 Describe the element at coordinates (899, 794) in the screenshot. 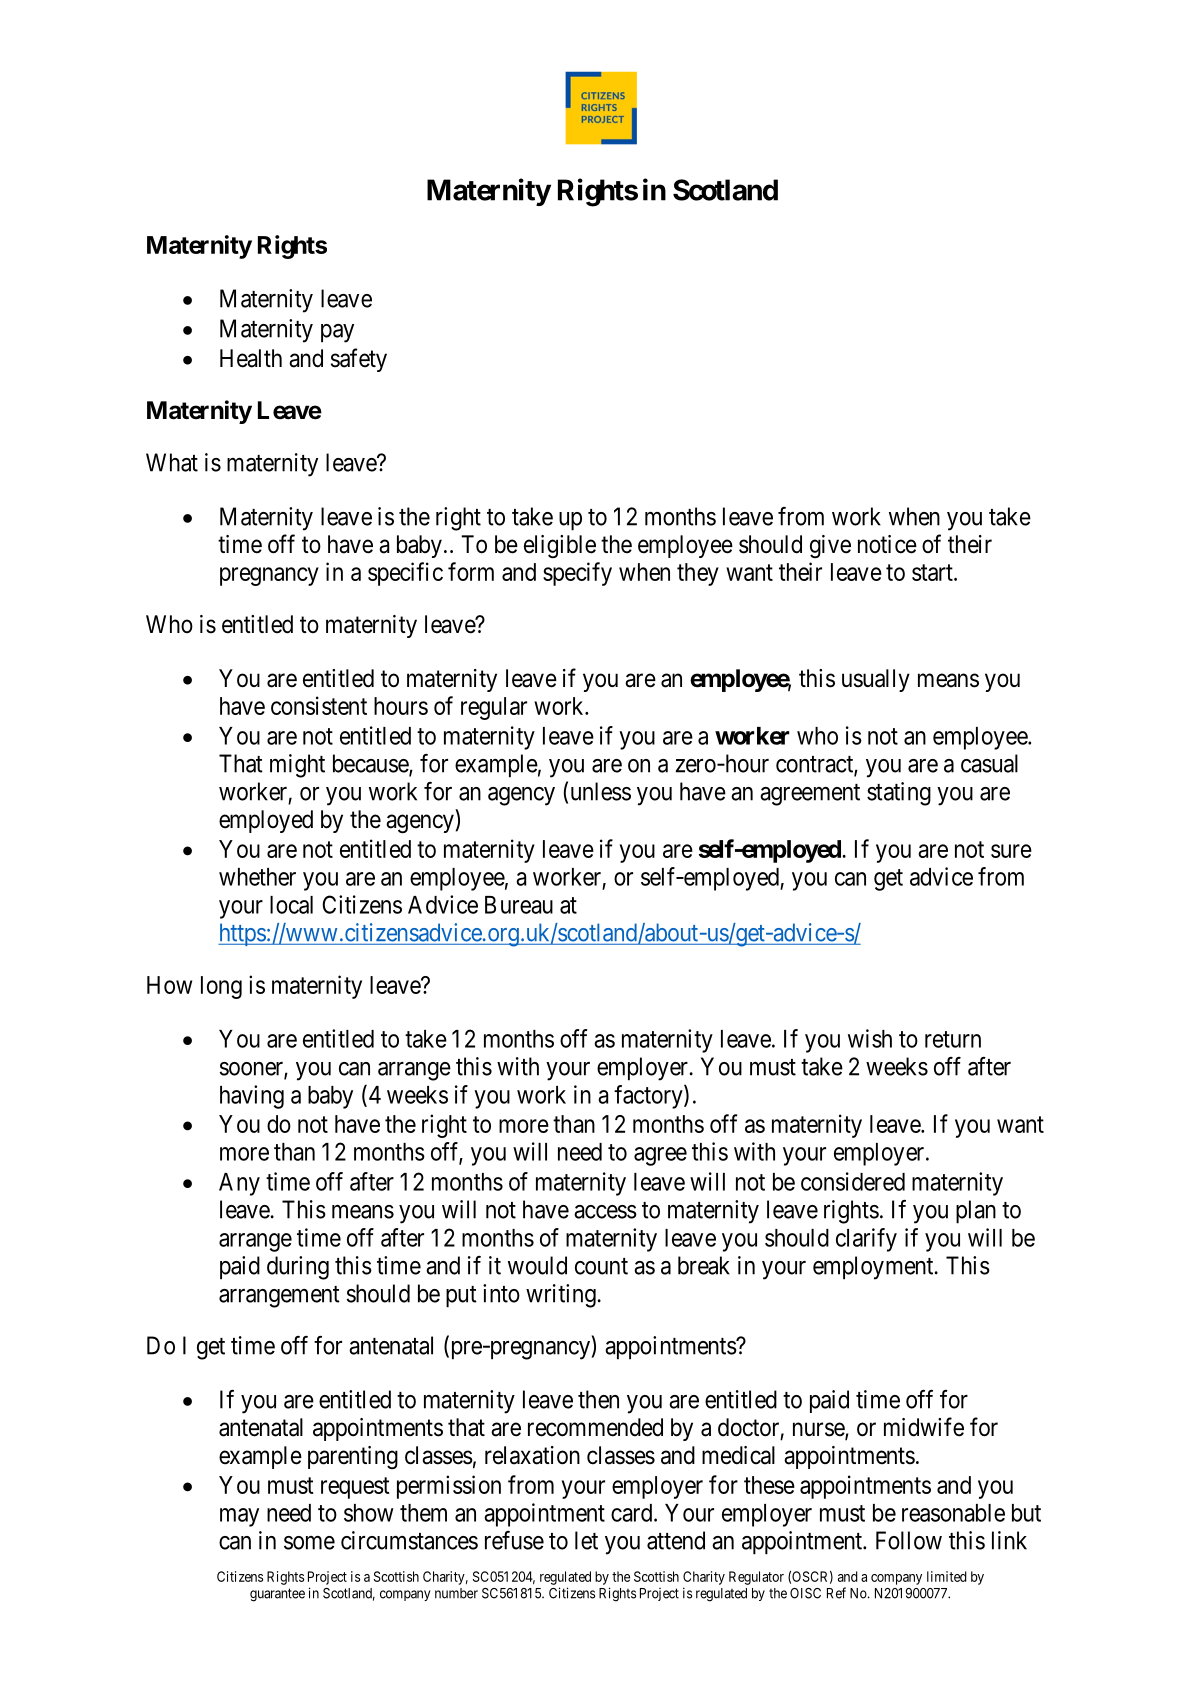

I see `stating` at that location.
